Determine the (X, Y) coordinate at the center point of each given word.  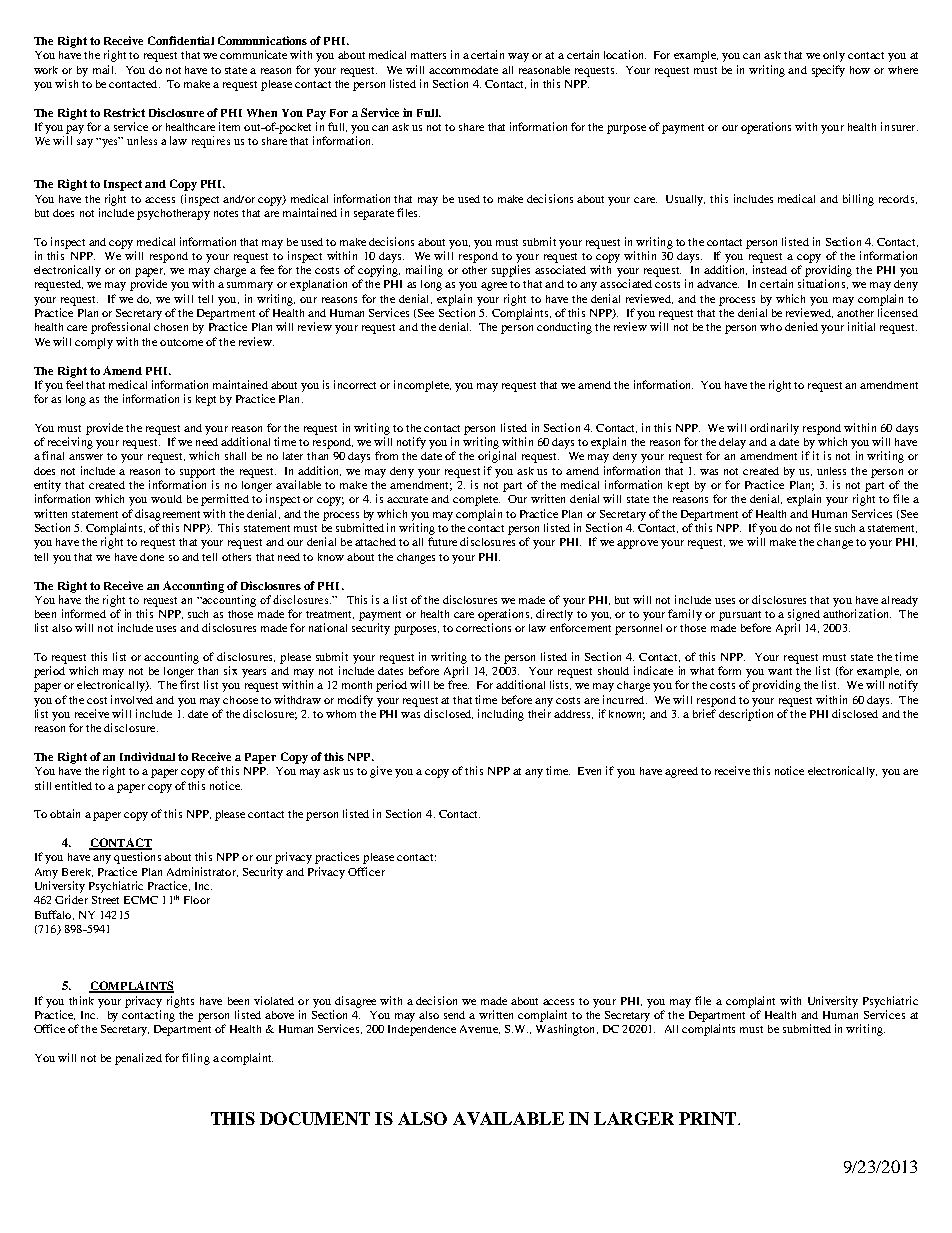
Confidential (181, 40)
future (442, 541)
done (152, 557)
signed (804, 615)
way (518, 57)
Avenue (480, 1029)
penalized (138, 1059)
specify (828, 71)
